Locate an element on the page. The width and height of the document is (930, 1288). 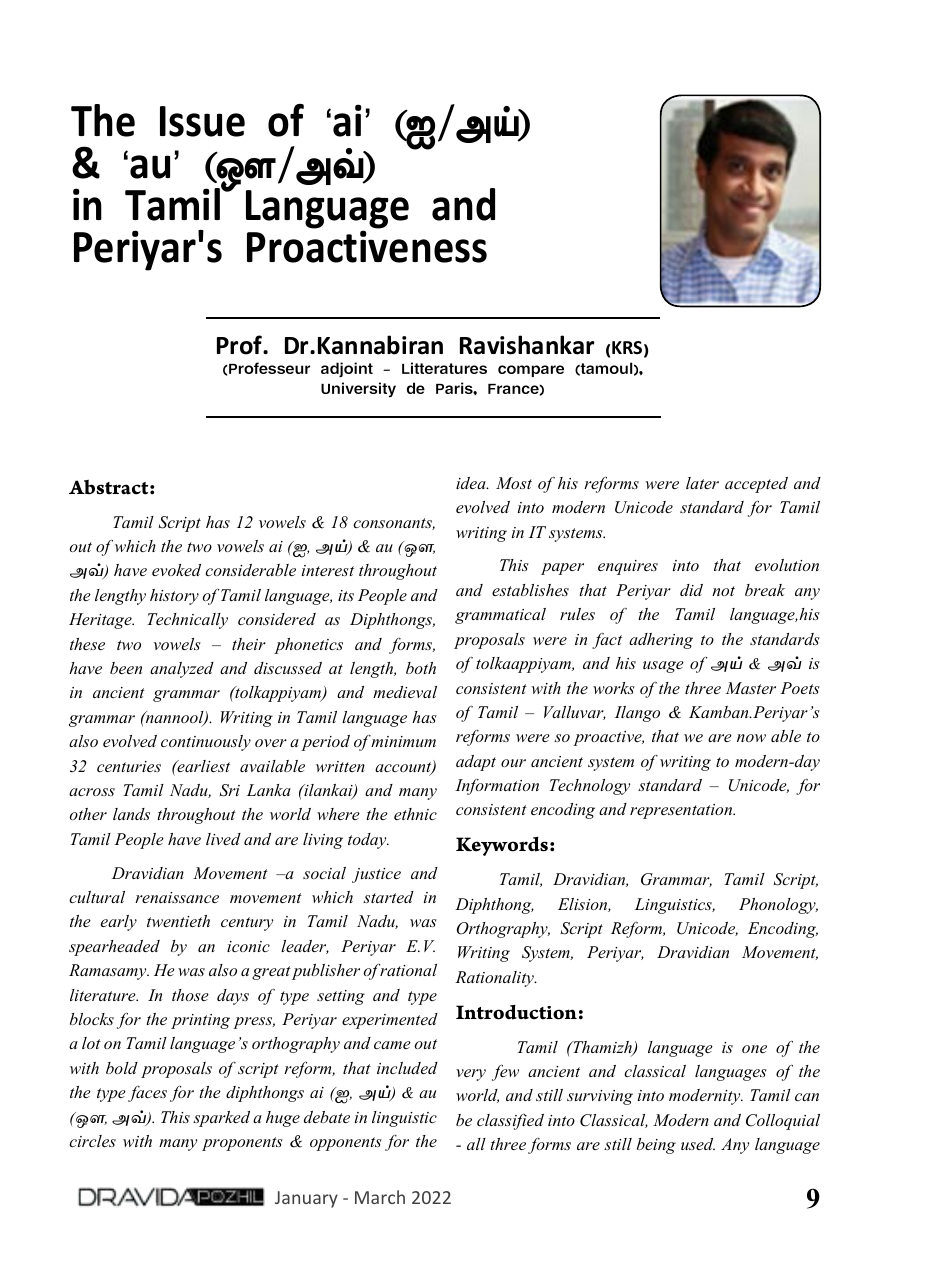
ethnic is located at coordinates (415, 814).
